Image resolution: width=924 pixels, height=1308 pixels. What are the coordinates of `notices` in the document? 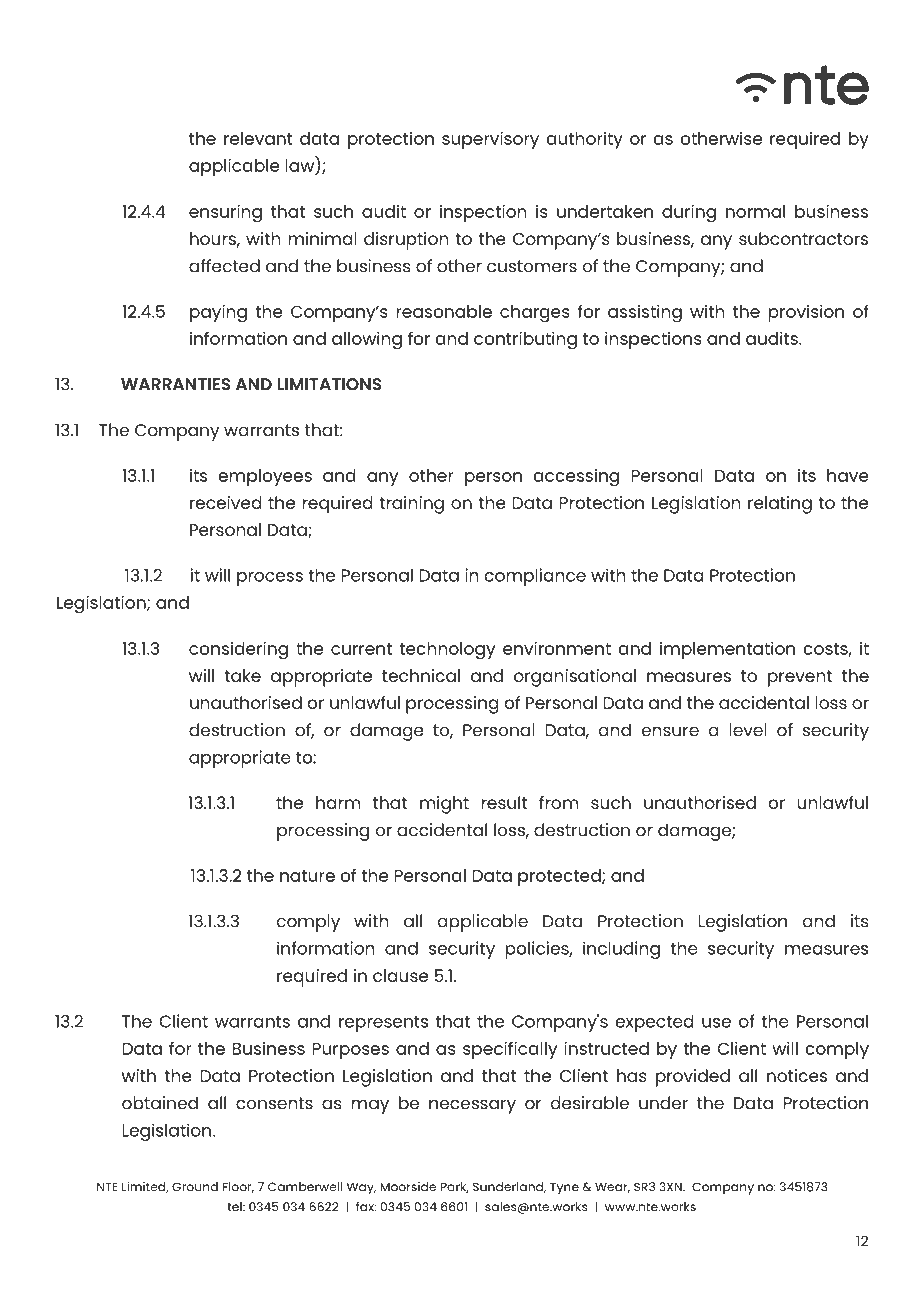 It's located at (797, 1075).
